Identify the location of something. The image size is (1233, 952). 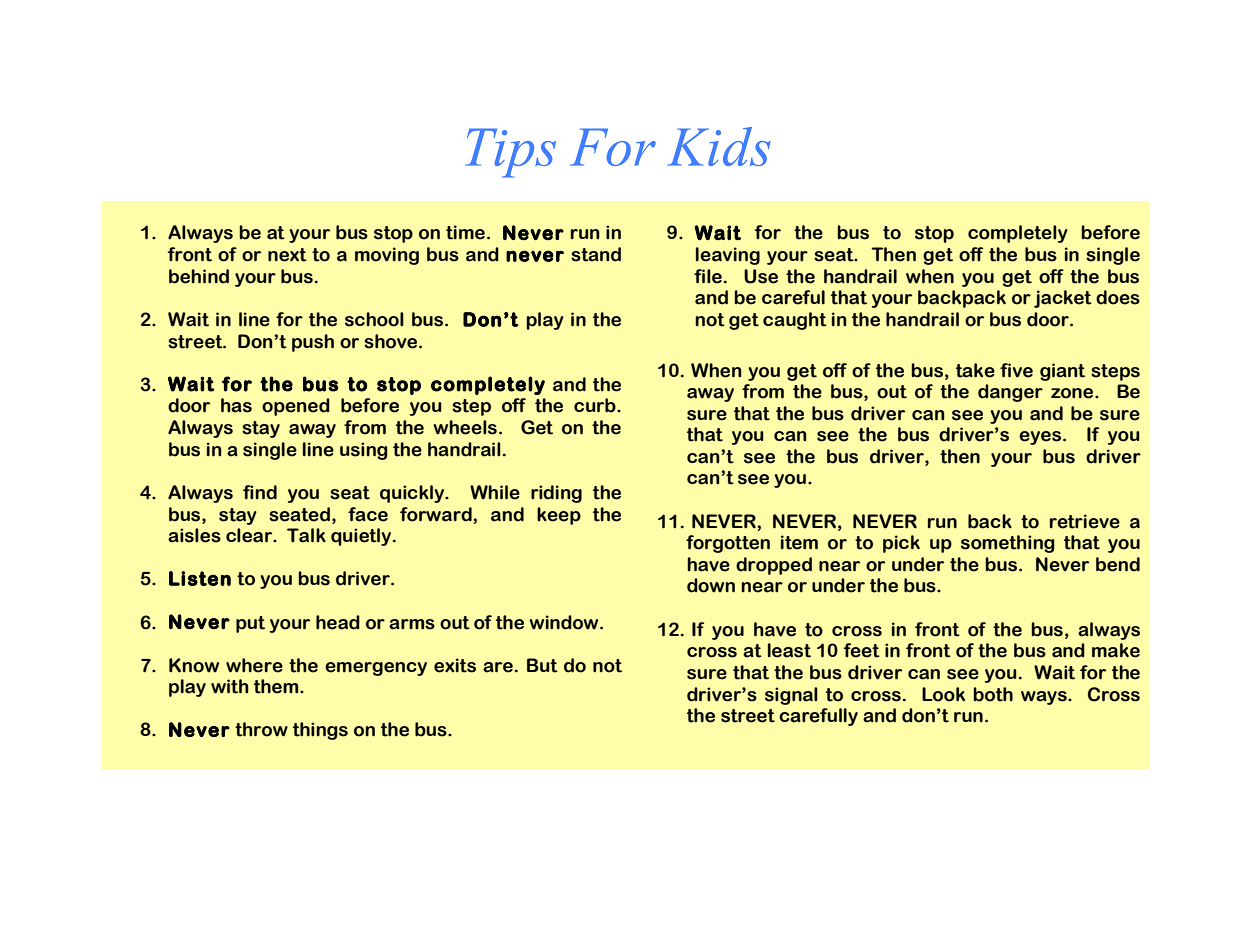
(1008, 544).
